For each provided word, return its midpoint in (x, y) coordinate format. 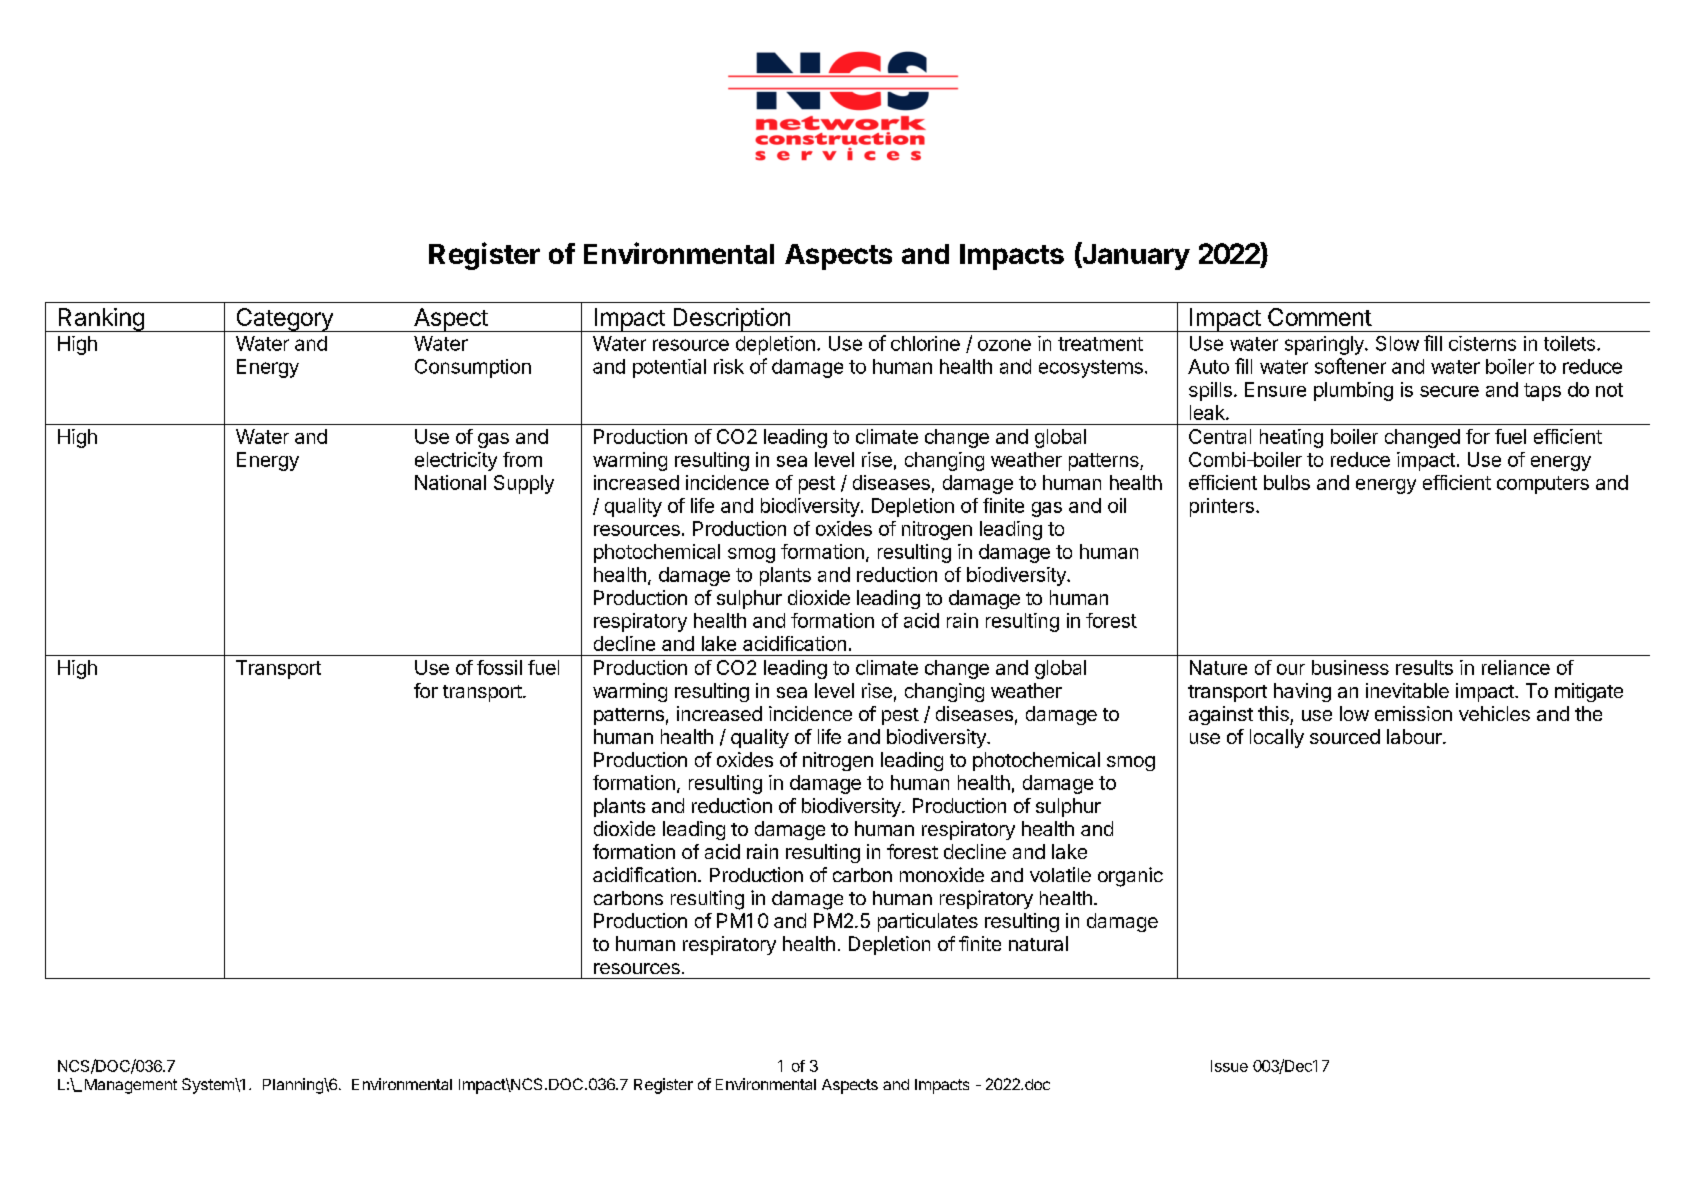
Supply (524, 484)
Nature (1218, 667)
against (1221, 715)
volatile (1060, 874)
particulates (928, 922)
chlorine (925, 343)
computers (1543, 485)
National (450, 482)
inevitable (1407, 690)
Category (284, 320)
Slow (1397, 343)
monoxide (942, 874)
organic (1130, 877)
